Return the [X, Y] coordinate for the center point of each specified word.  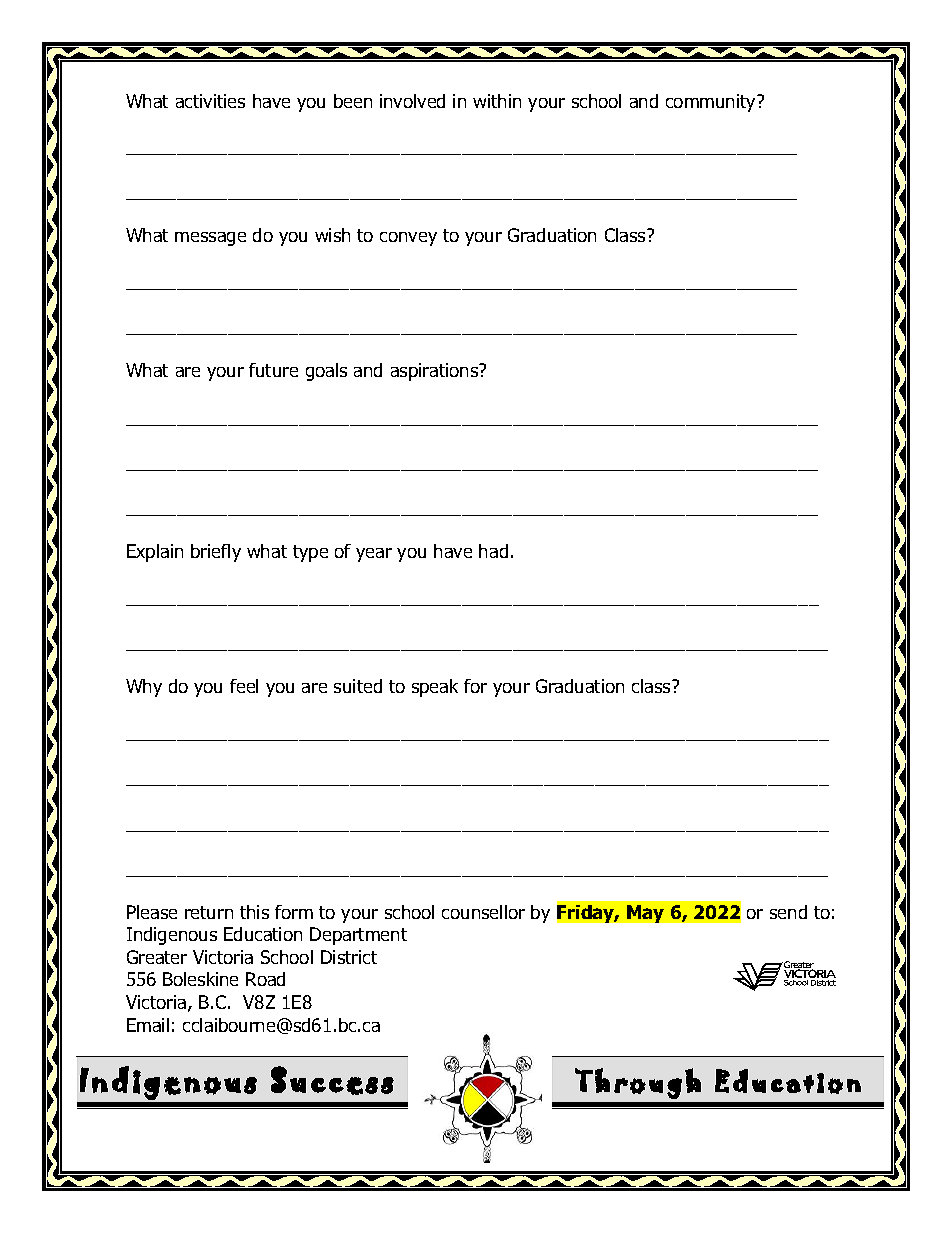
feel [244, 686]
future [273, 370]
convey [408, 239]
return [209, 912]
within [497, 101]
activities [210, 101]
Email [148, 1025]
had [493, 551]
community [712, 103]
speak [435, 688]
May [645, 914]
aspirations [436, 372]
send [788, 912]
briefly [216, 553]
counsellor [483, 912]
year [374, 555]
